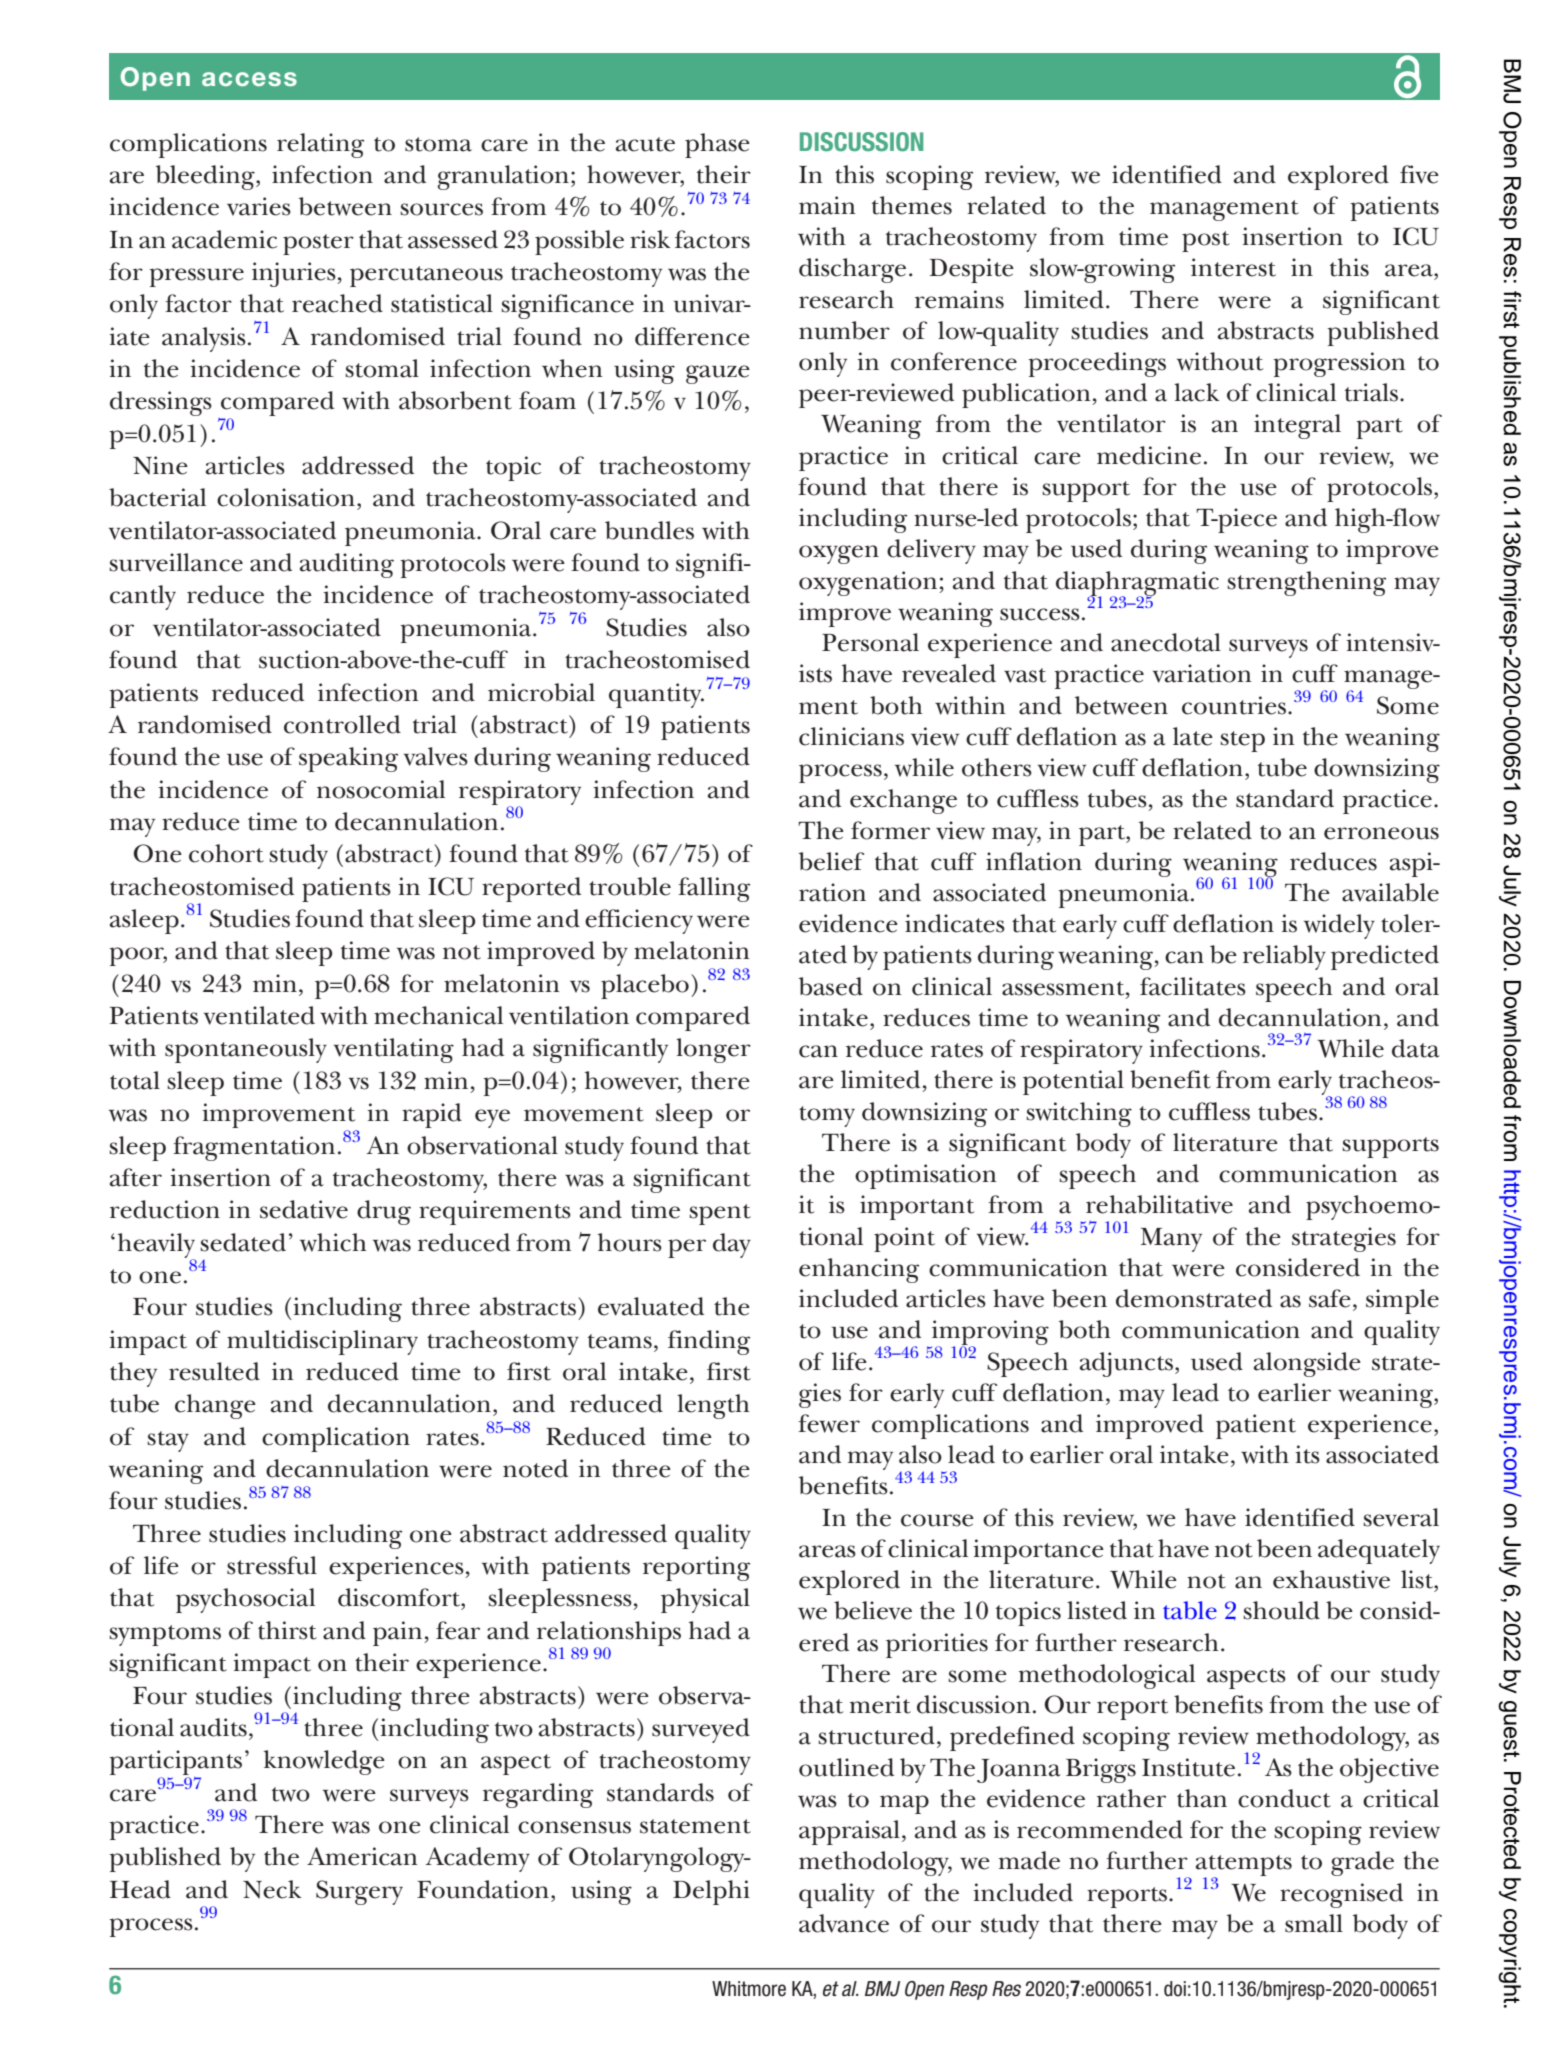  I want to click on facilitates, so click(1193, 986).
